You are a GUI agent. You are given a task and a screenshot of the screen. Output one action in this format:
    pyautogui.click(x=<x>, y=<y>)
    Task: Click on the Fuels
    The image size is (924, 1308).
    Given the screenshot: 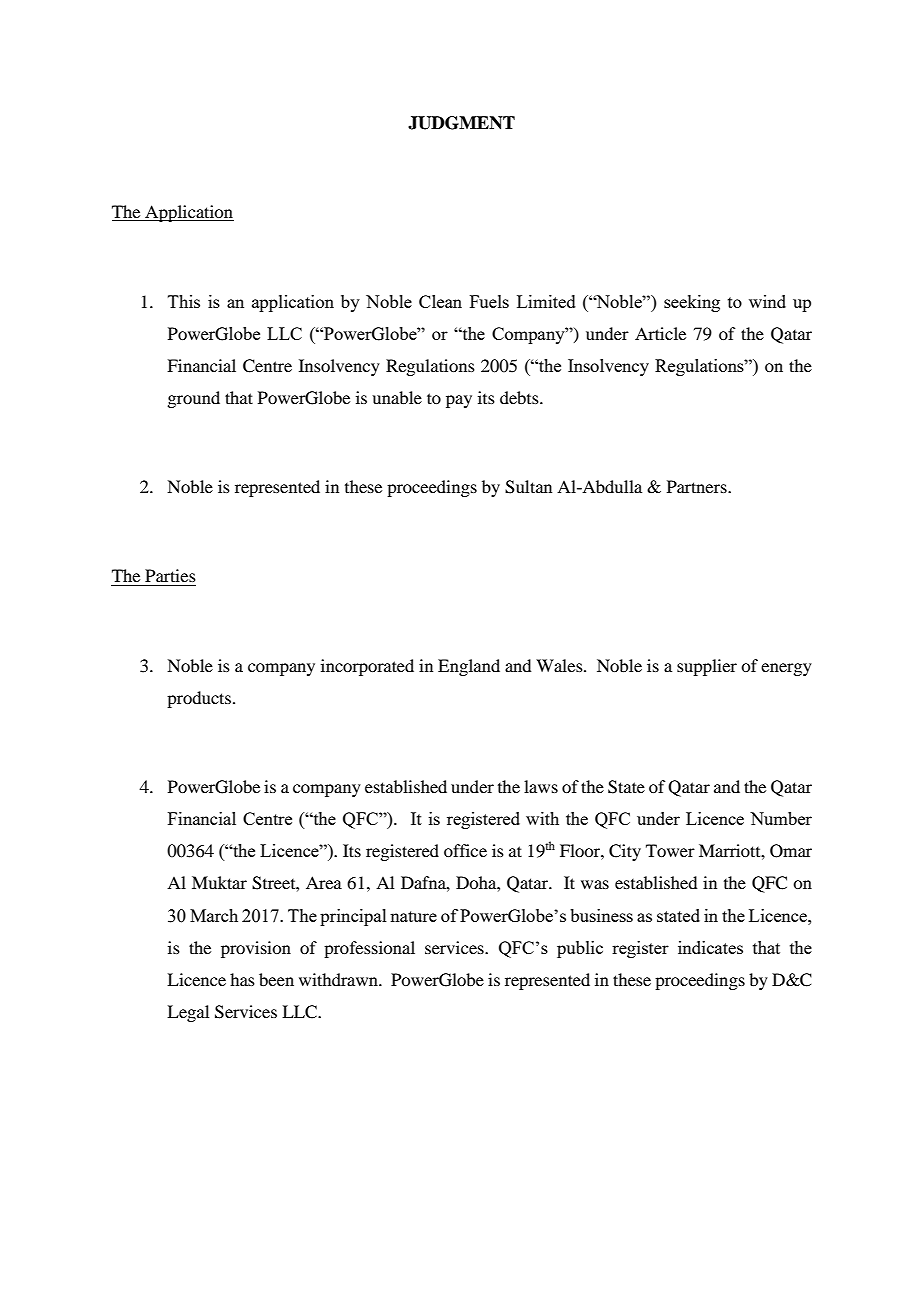 What is the action you would take?
    pyautogui.click(x=489, y=301)
